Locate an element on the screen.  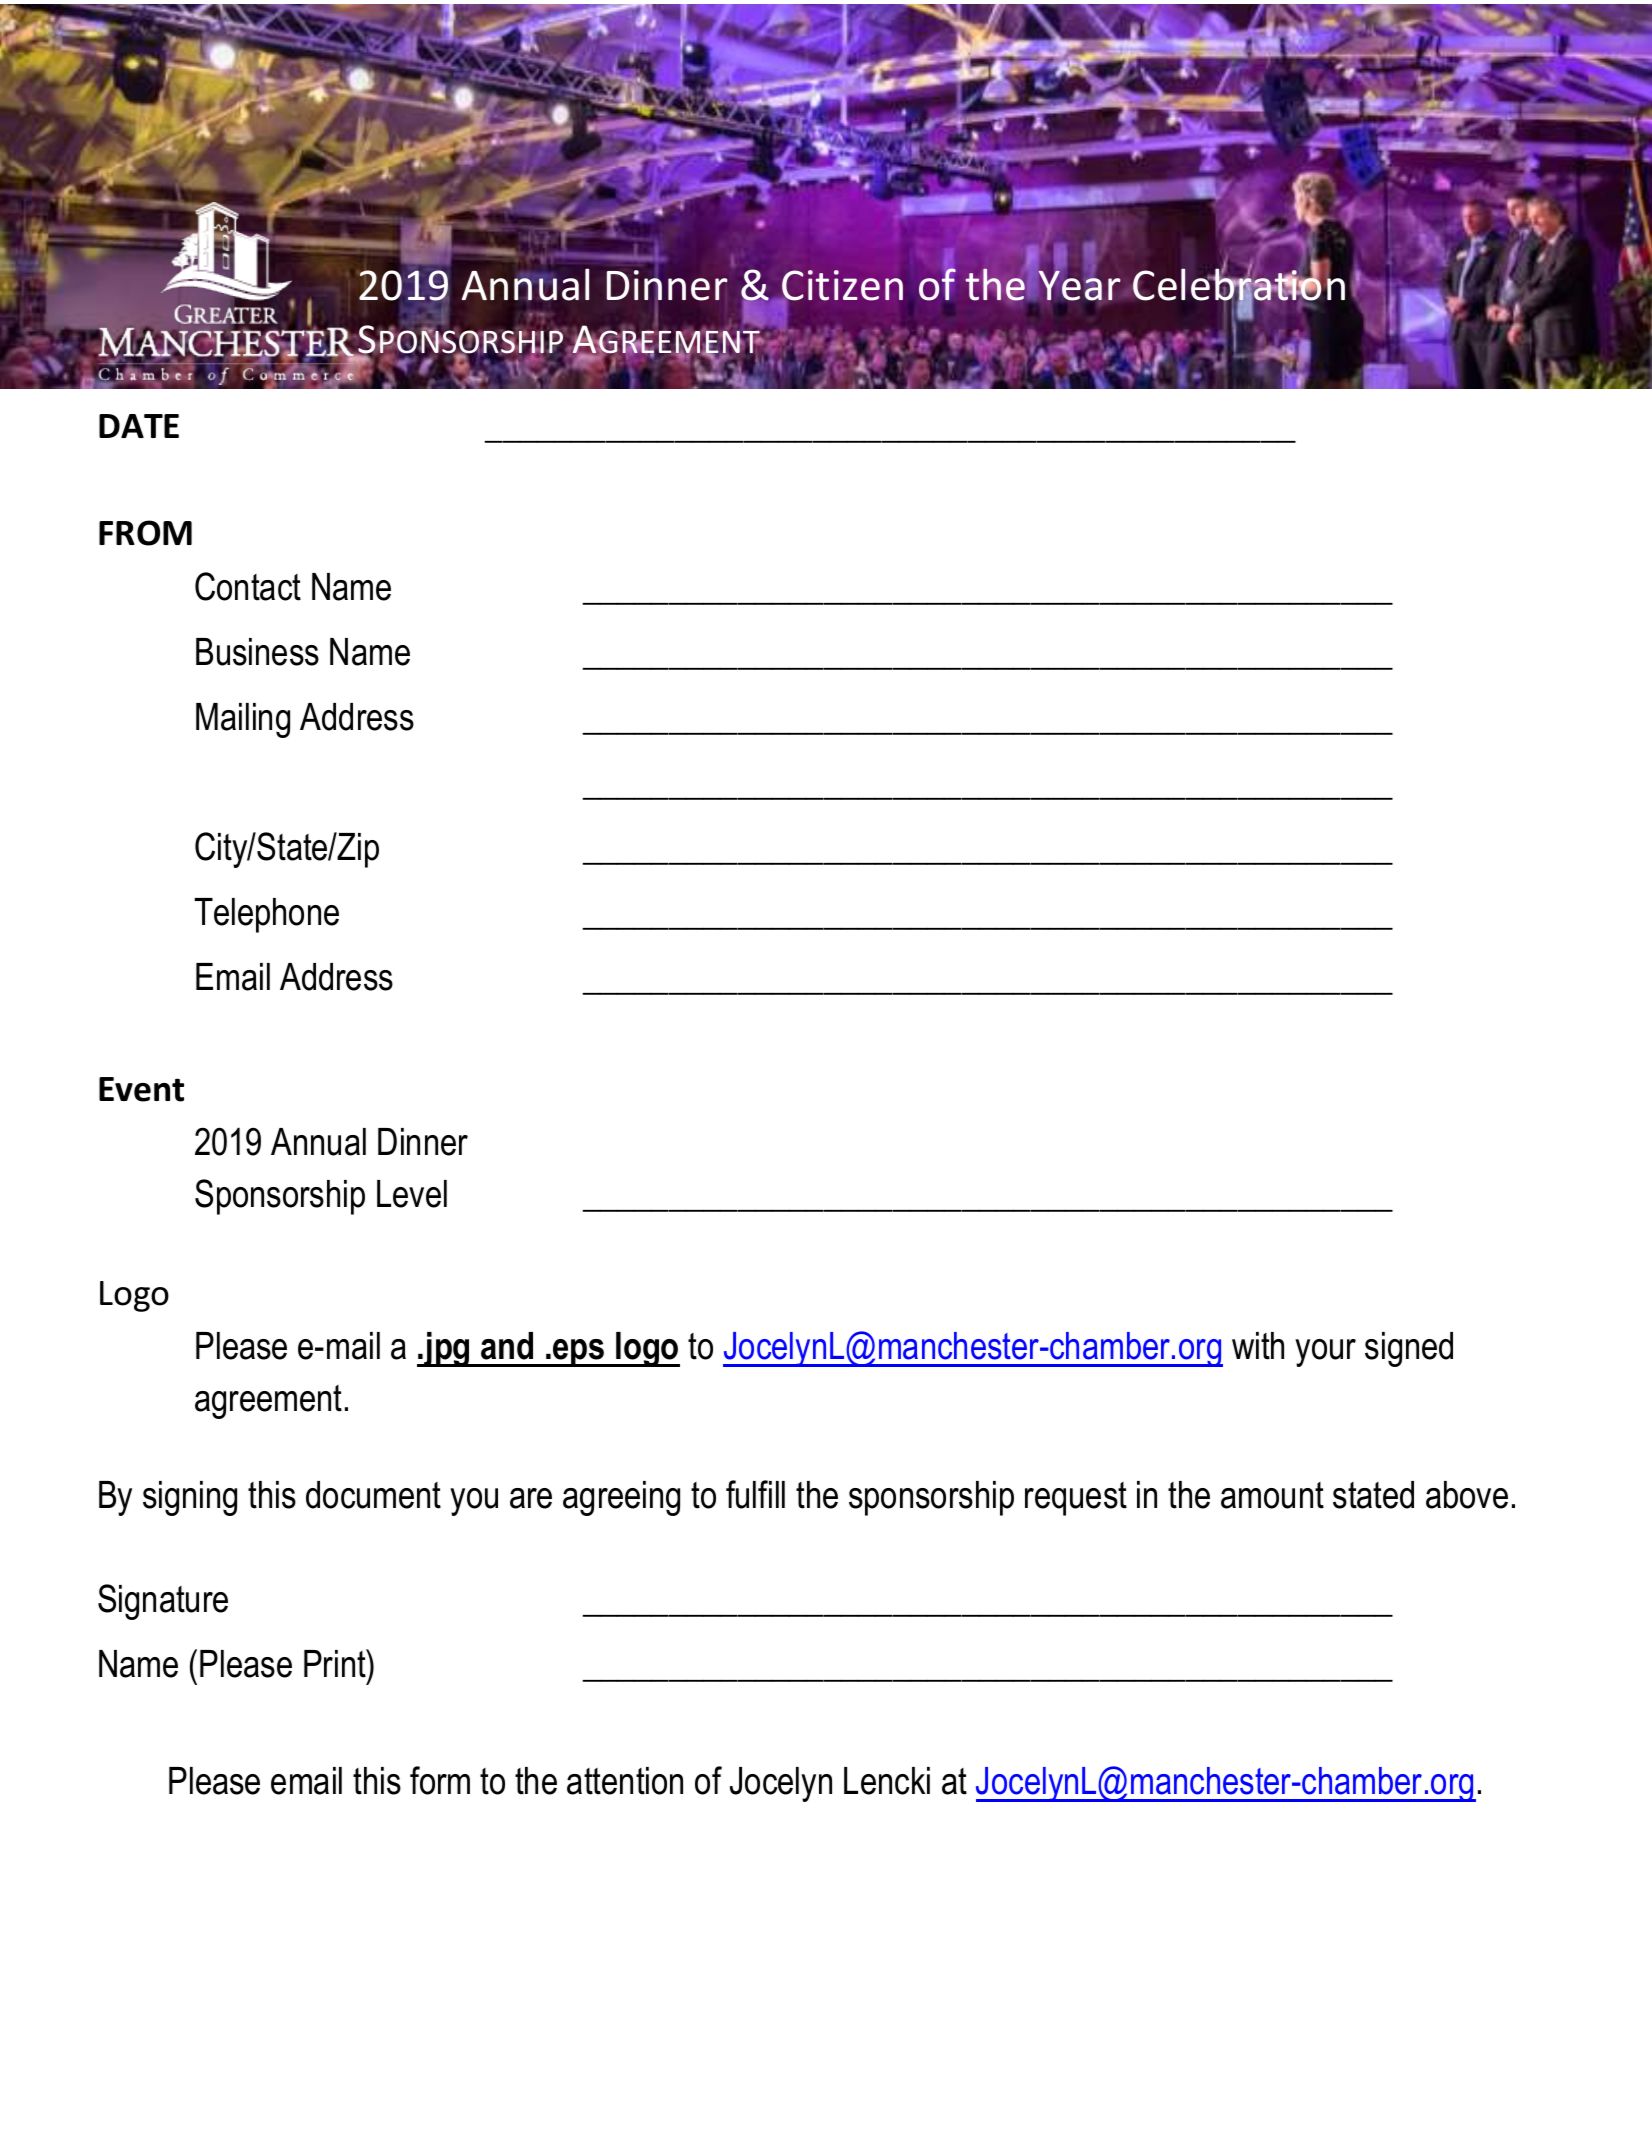
Print is located at coordinates (336, 1663).
